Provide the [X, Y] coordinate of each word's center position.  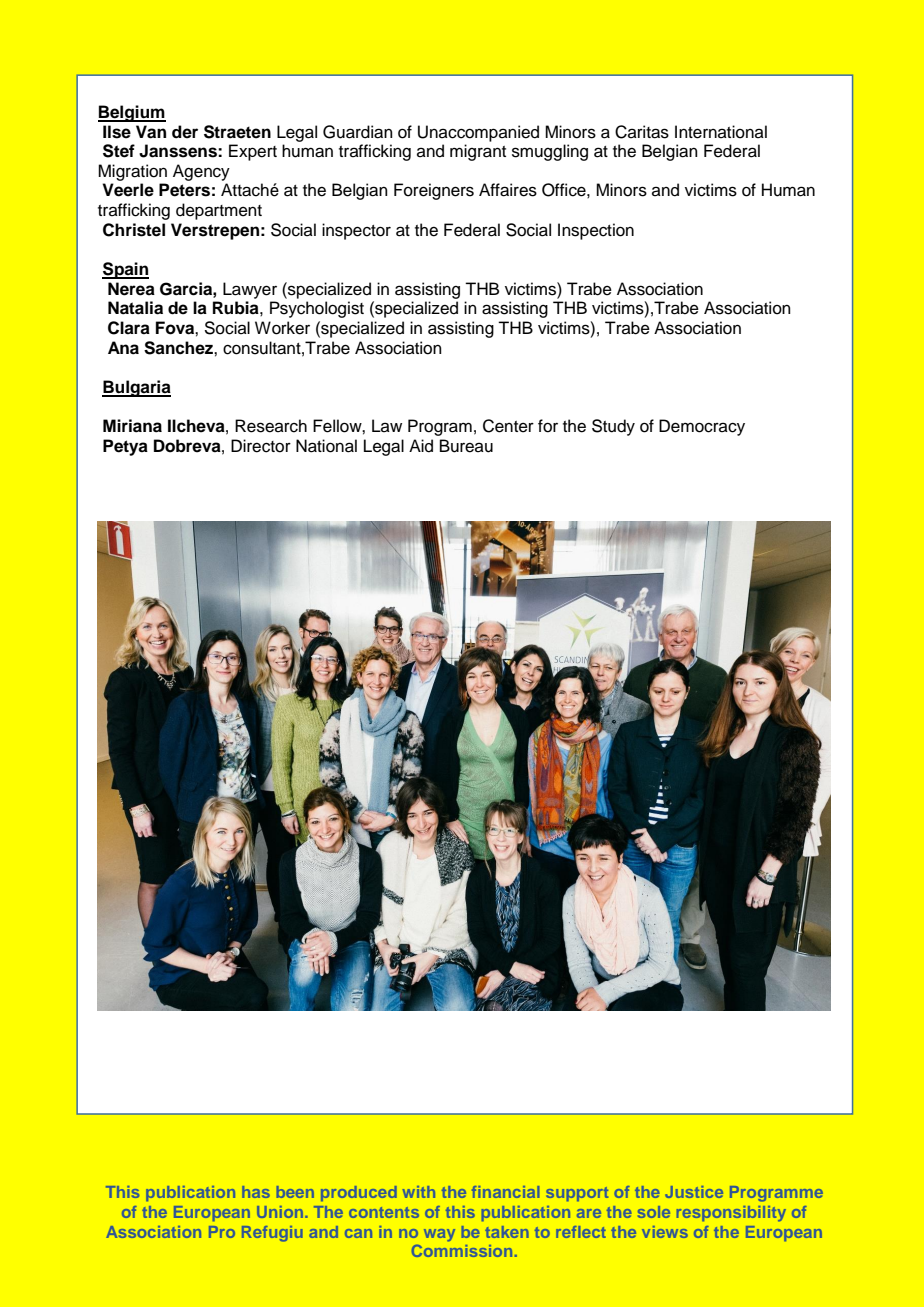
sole [654, 1212]
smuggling [550, 152]
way [439, 1235]
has [256, 1192]
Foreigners [434, 191]
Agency [201, 172]
